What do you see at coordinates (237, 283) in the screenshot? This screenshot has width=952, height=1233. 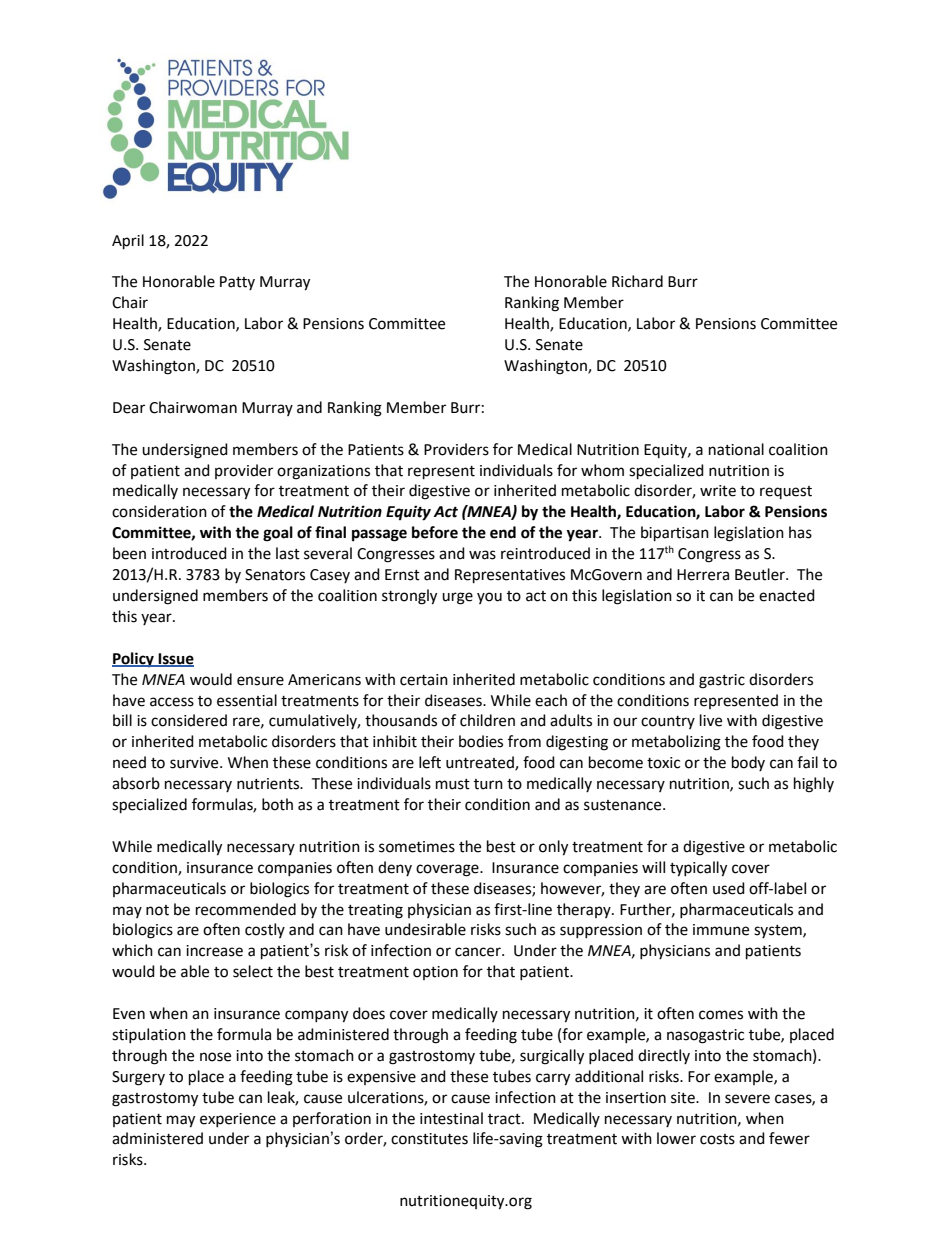 I see `Patty` at bounding box center [237, 283].
